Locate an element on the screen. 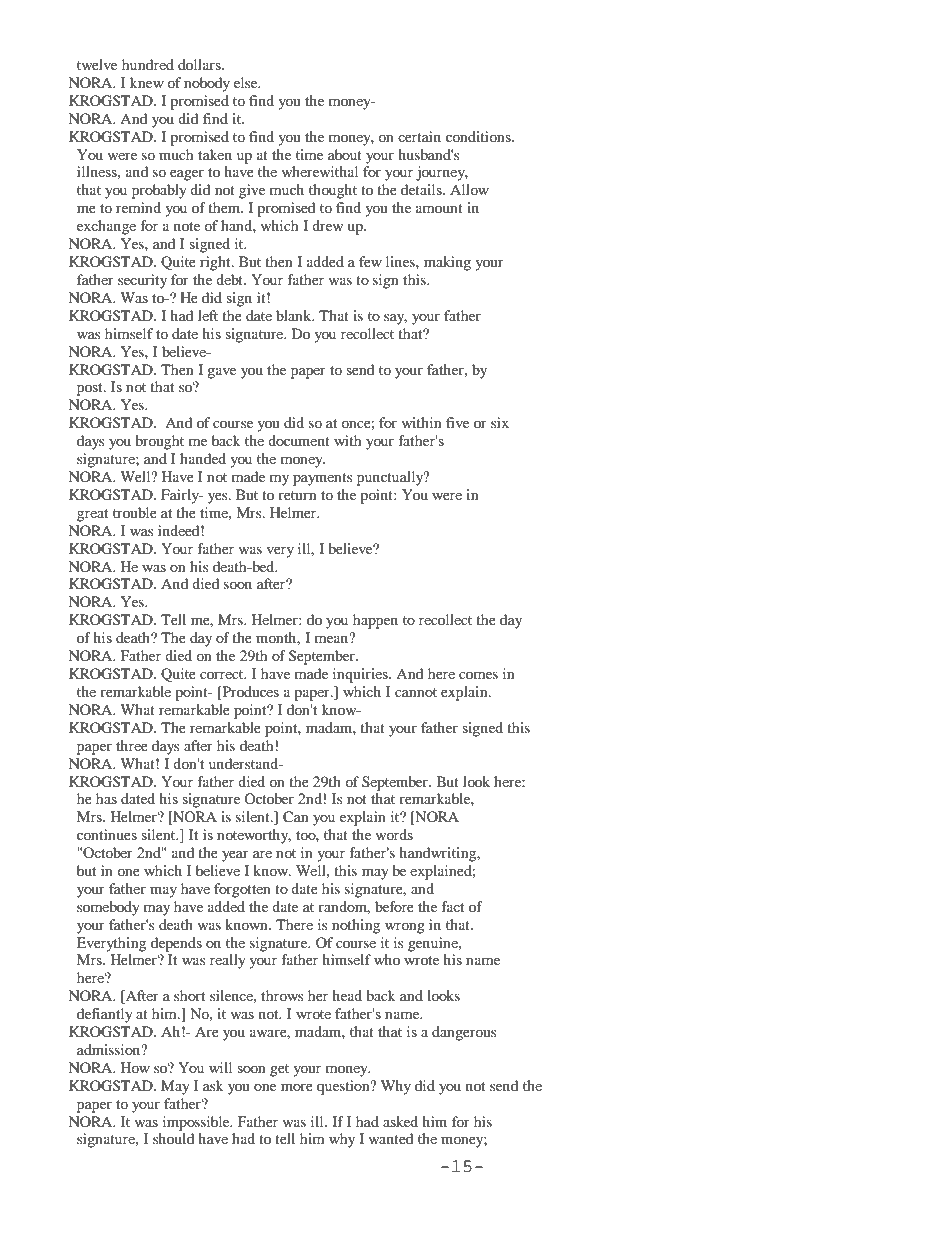 The height and width of the screenshot is (1233, 952). security is located at coordinates (142, 281).
